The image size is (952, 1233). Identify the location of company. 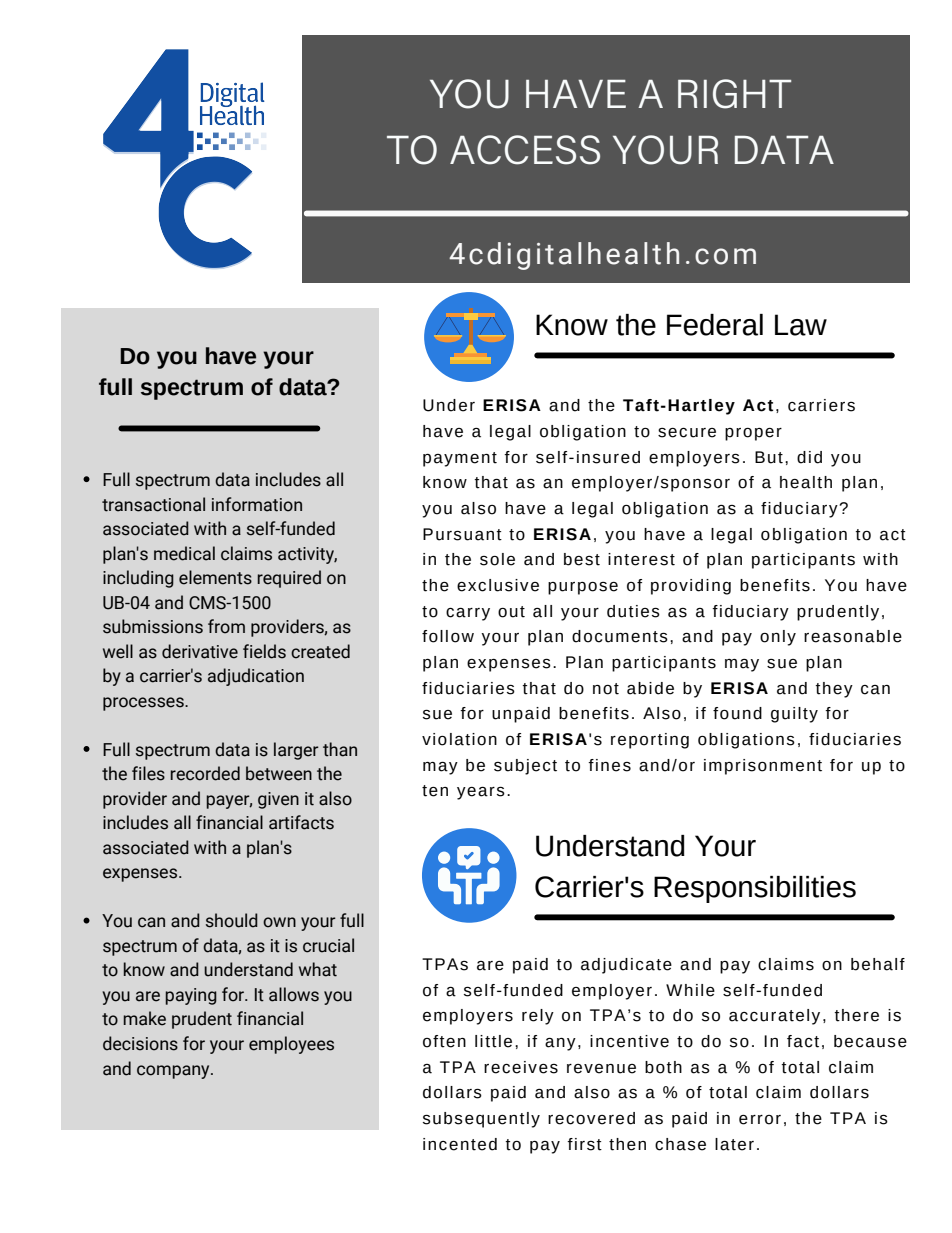
(174, 1072).
